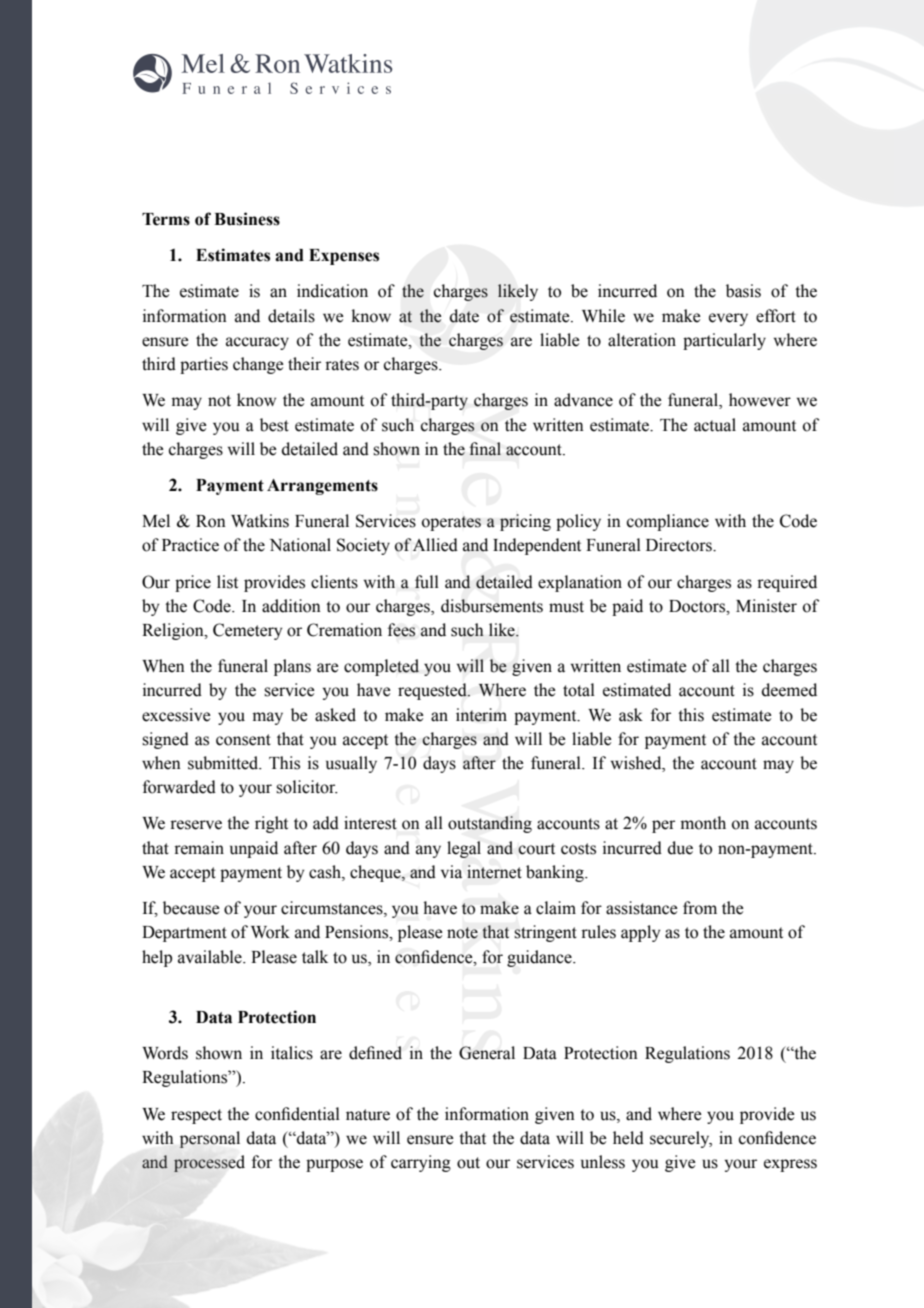  Describe the element at coordinates (462, 933) in the image. I see `note` at that location.
